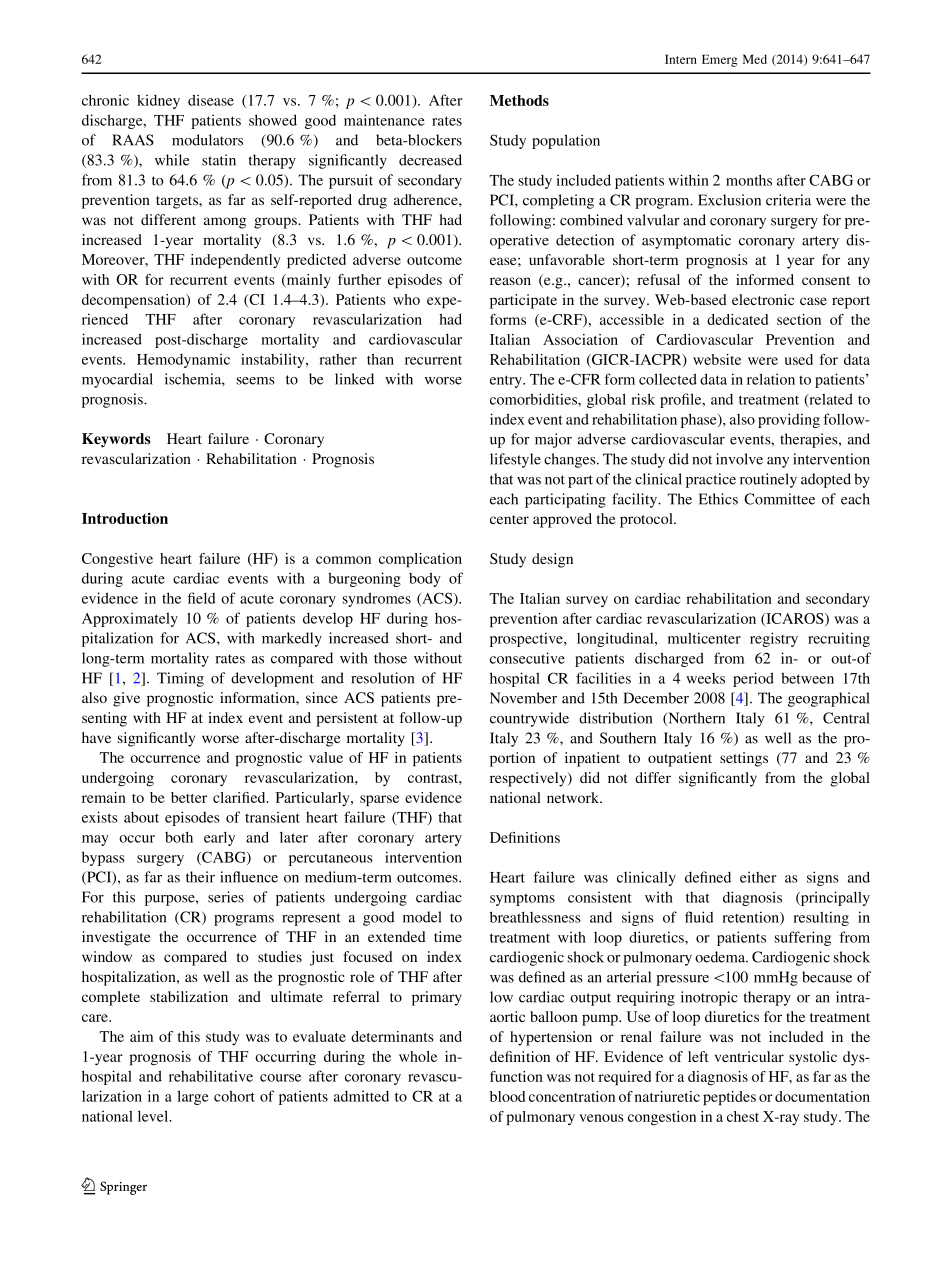 The height and width of the screenshot is (1265, 952). What do you see at coordinates (720, 60) in the screenshot?
I see `Emerg` at bounding box center [720, 60].
